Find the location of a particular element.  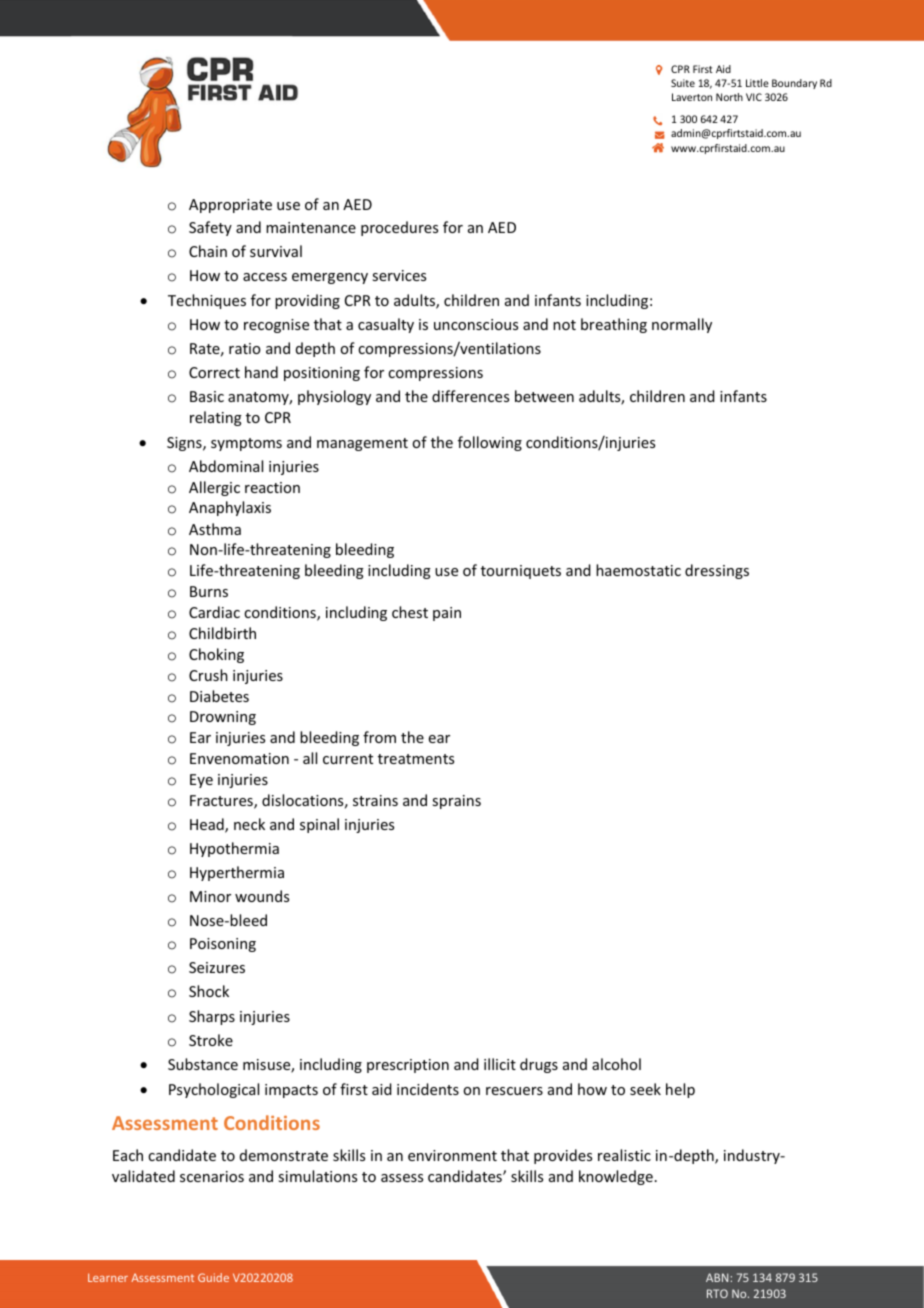

Crush is located at coordinates (208, 675).
